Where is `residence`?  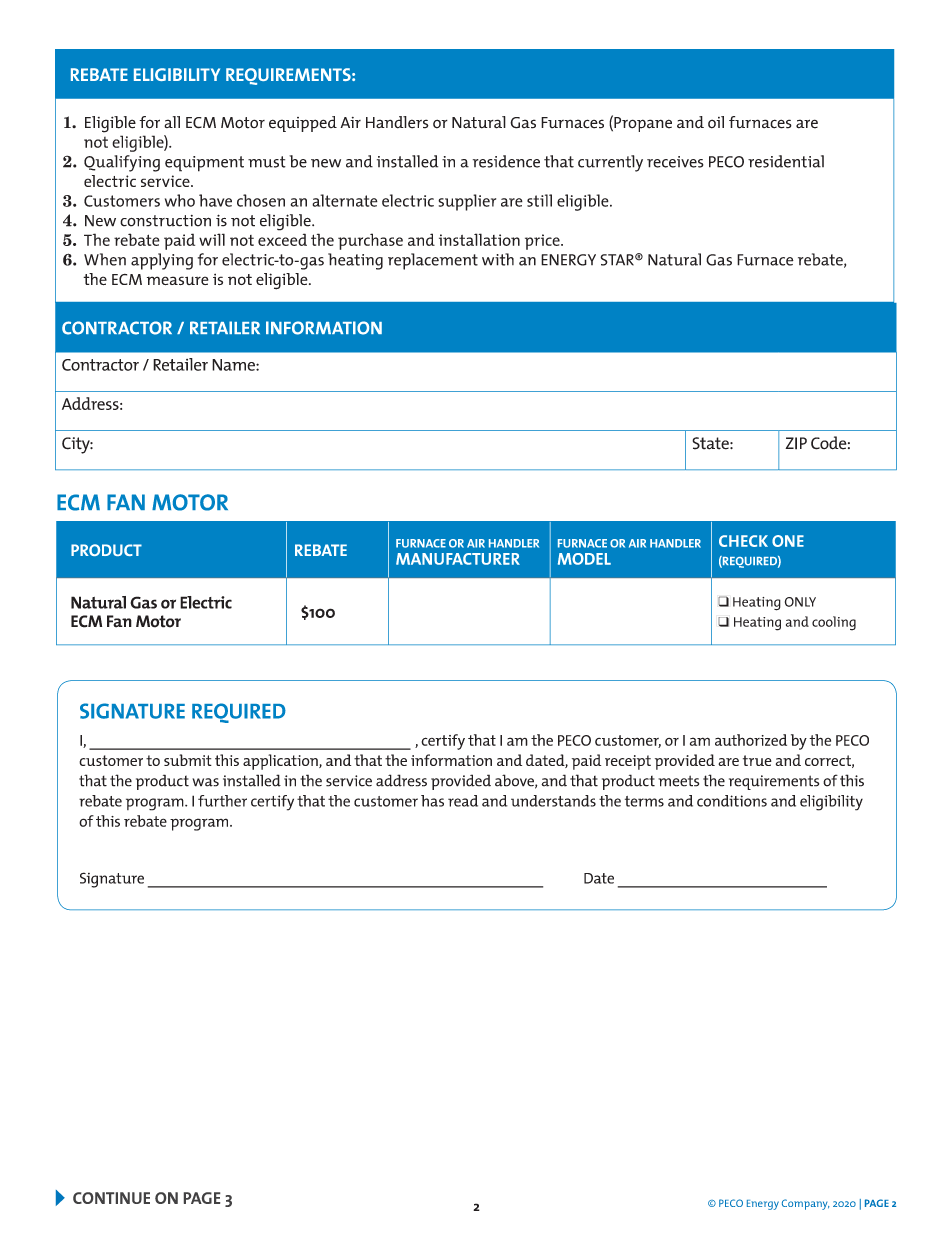 residence is located at coordinates (506, 161).
